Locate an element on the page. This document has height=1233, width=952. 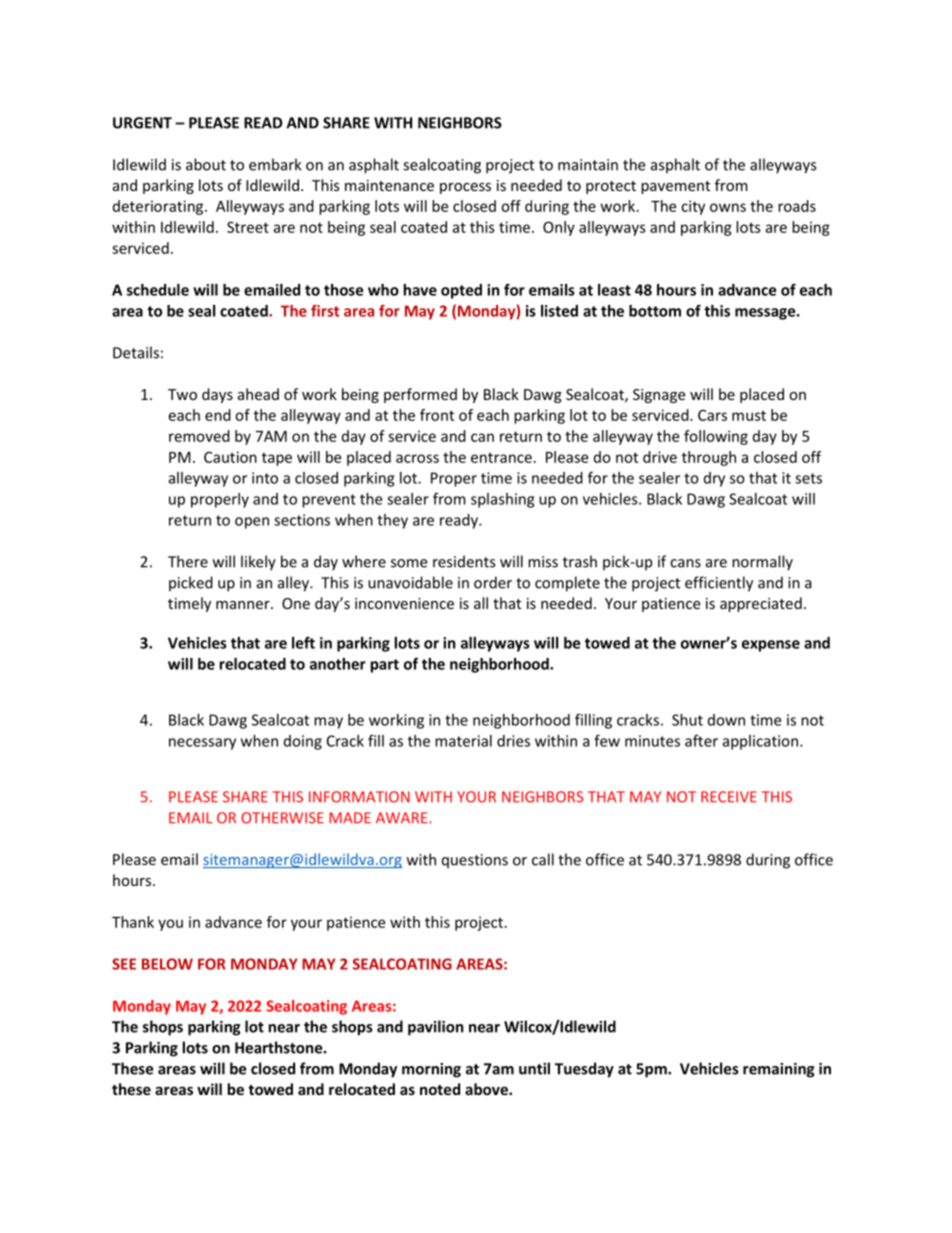
remaining is located at coordinates (778, 1070).
